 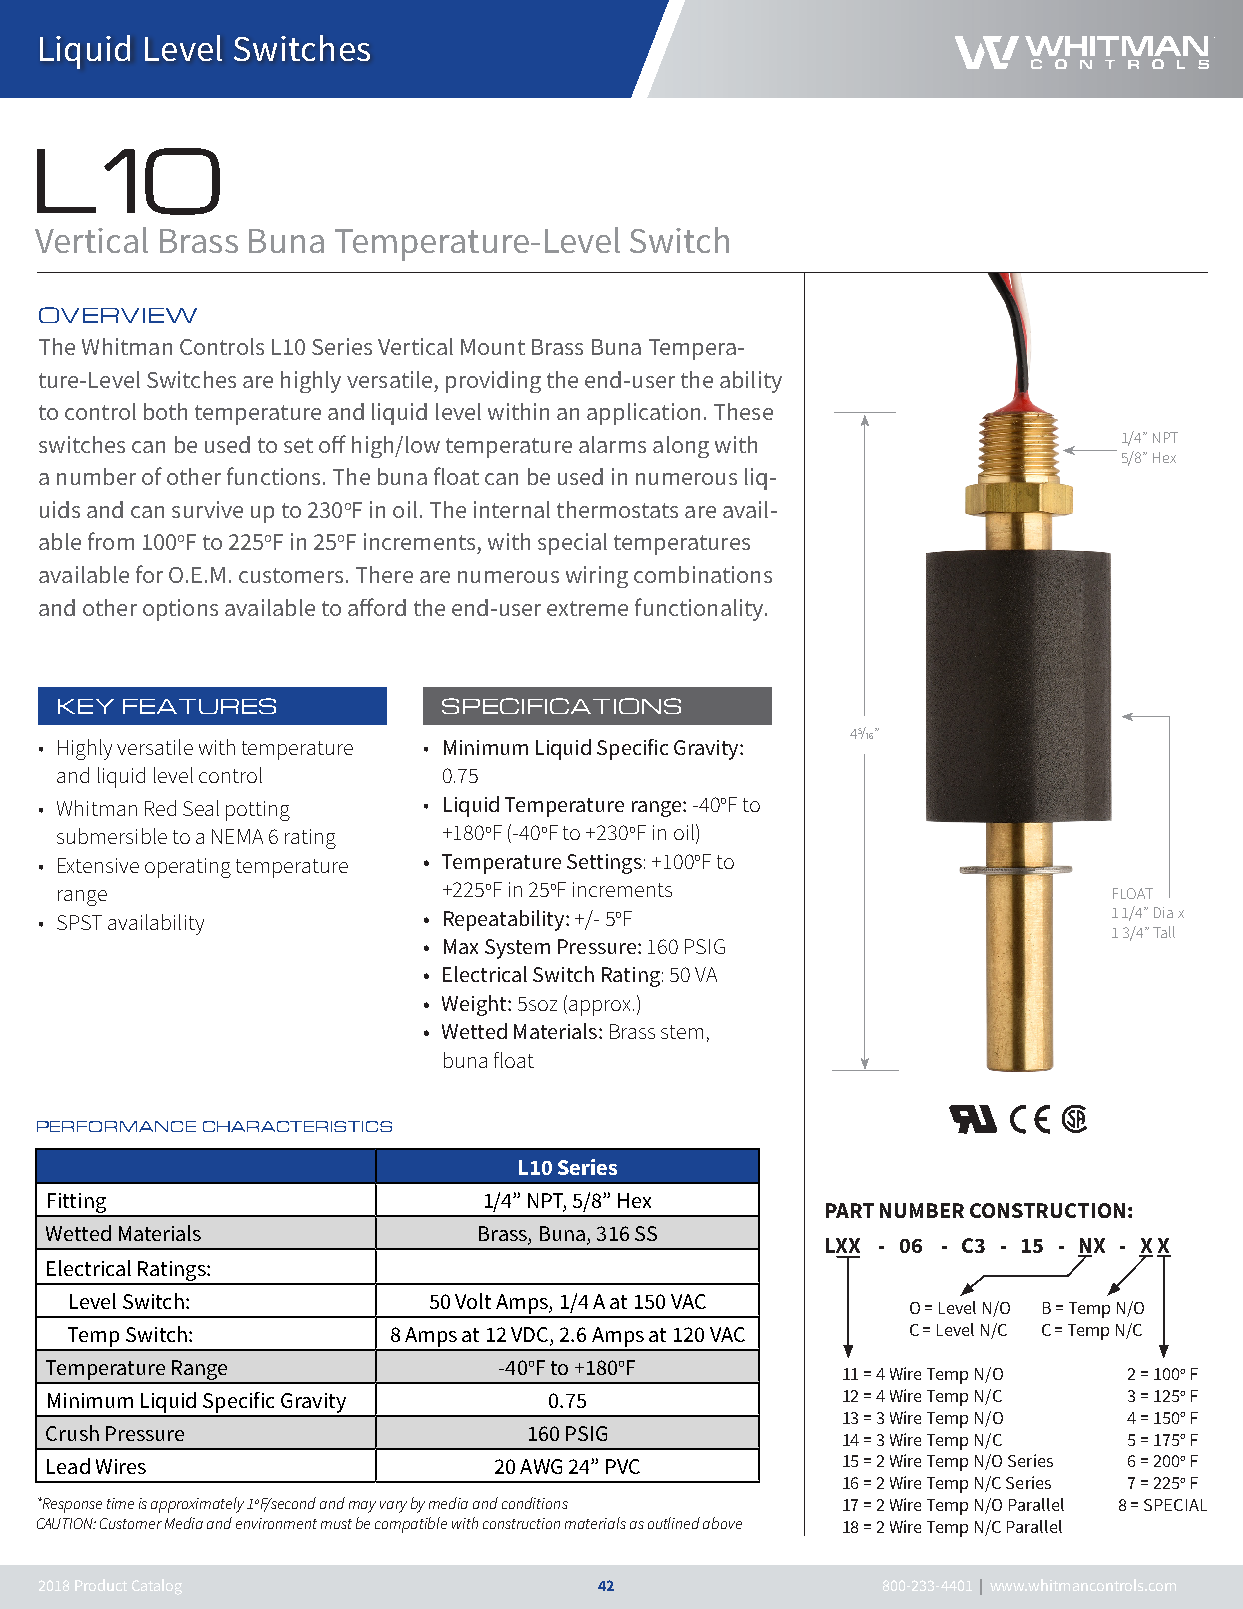 What do you see at coordinates (86, 706) in the screenshot?
I see `KEY` at bounding box center [86, 706].
